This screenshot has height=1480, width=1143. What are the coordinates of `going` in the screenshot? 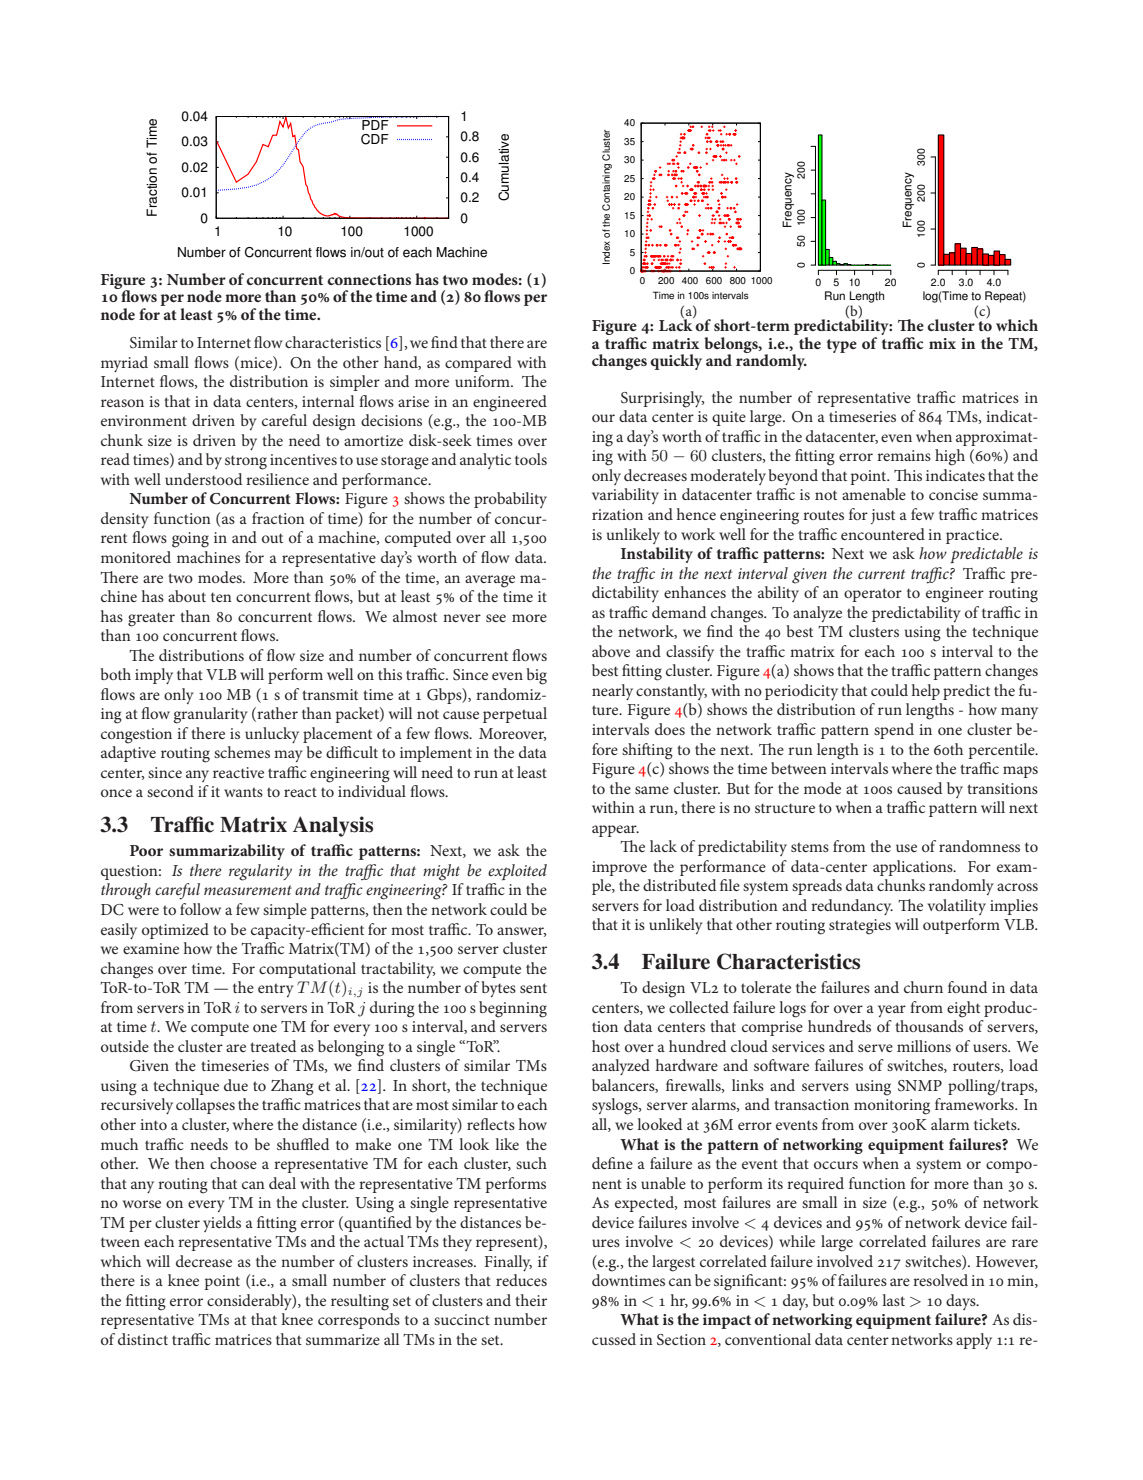 It's located at (190, 540).
